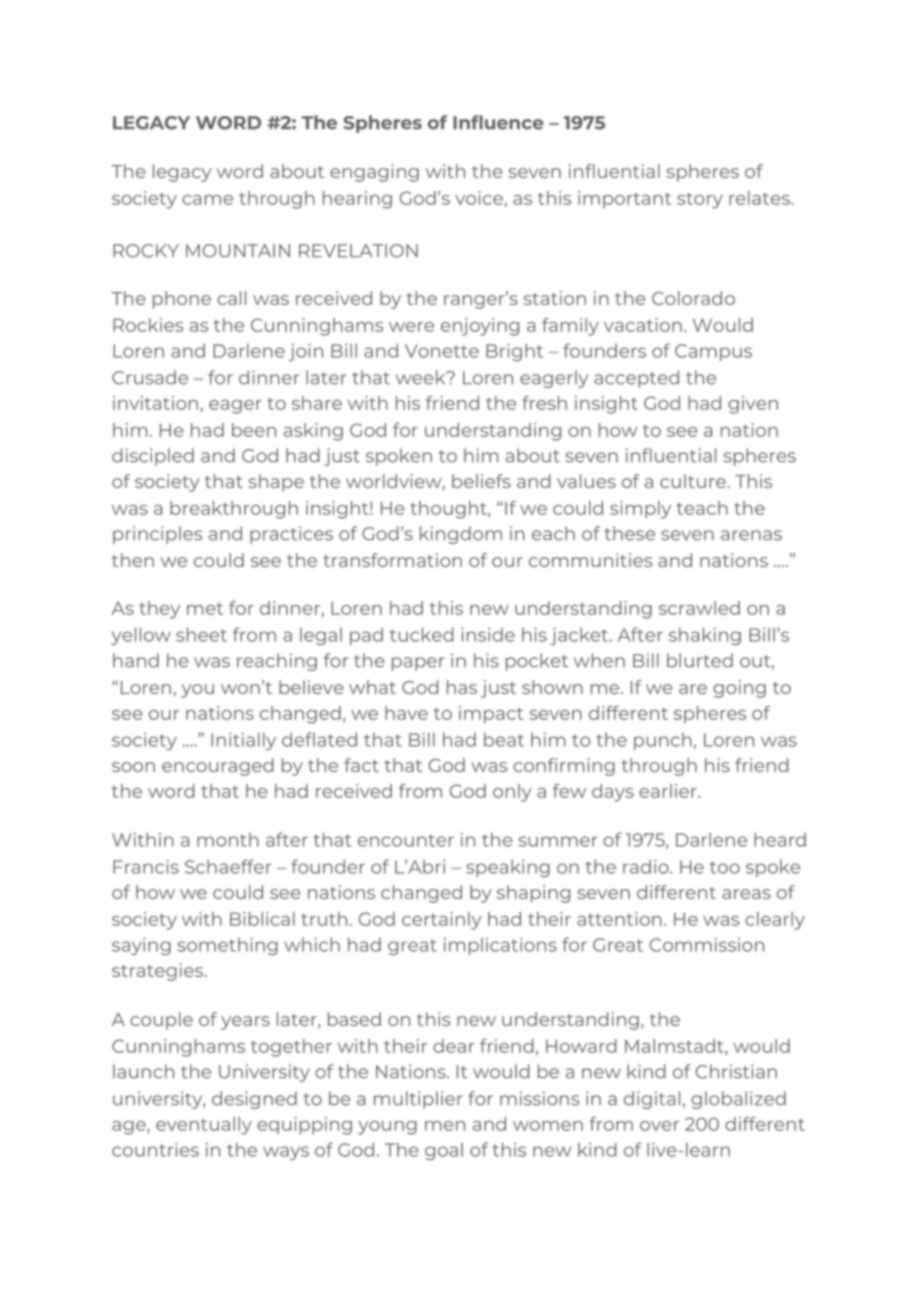 This document has height=1308, width=924. Describe the element at coordinates (498, 122) in the document. I see `Influence` at that location.
